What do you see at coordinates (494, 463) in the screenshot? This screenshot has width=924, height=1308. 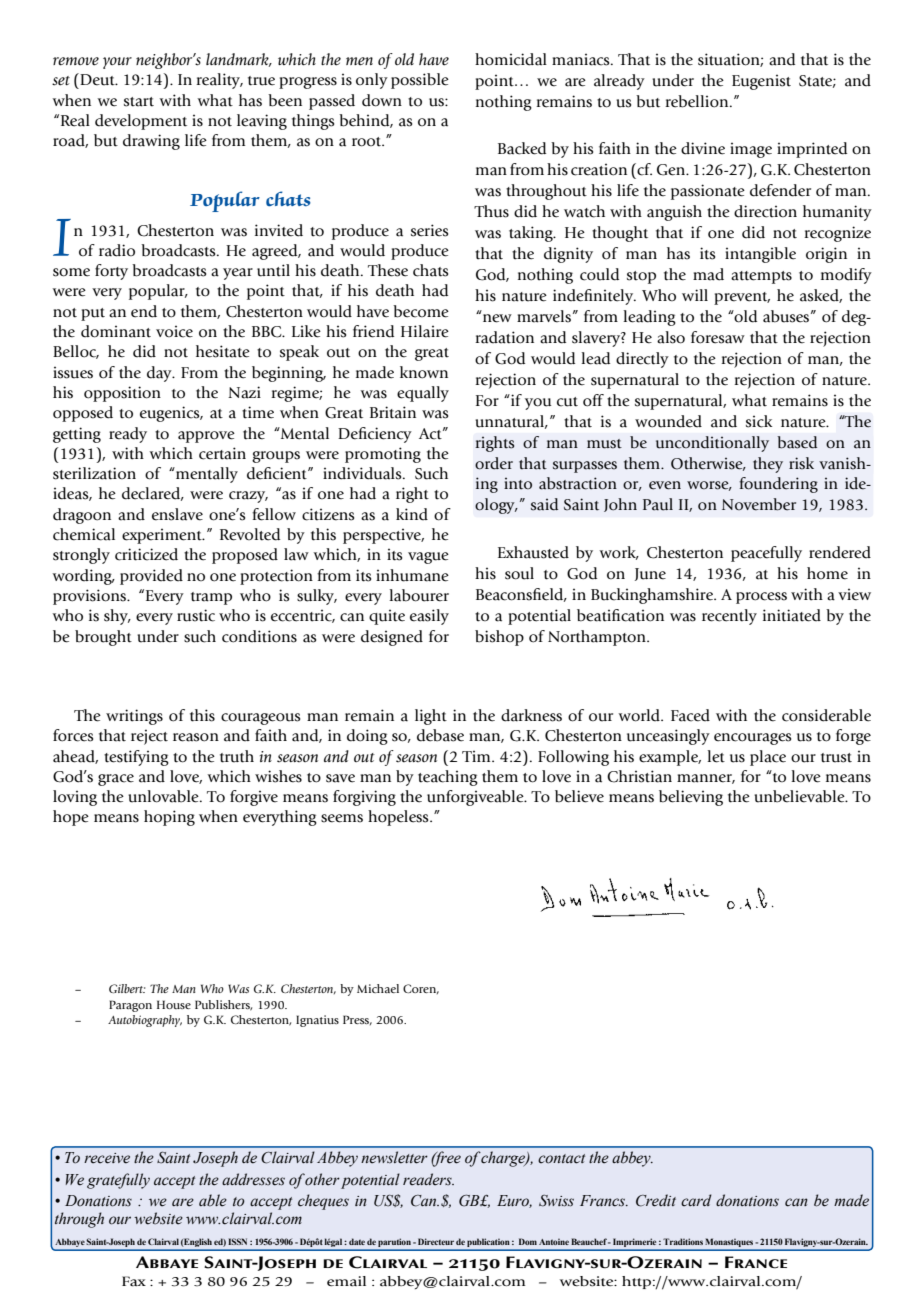 I see `order` at bounding box center [494, 463].
